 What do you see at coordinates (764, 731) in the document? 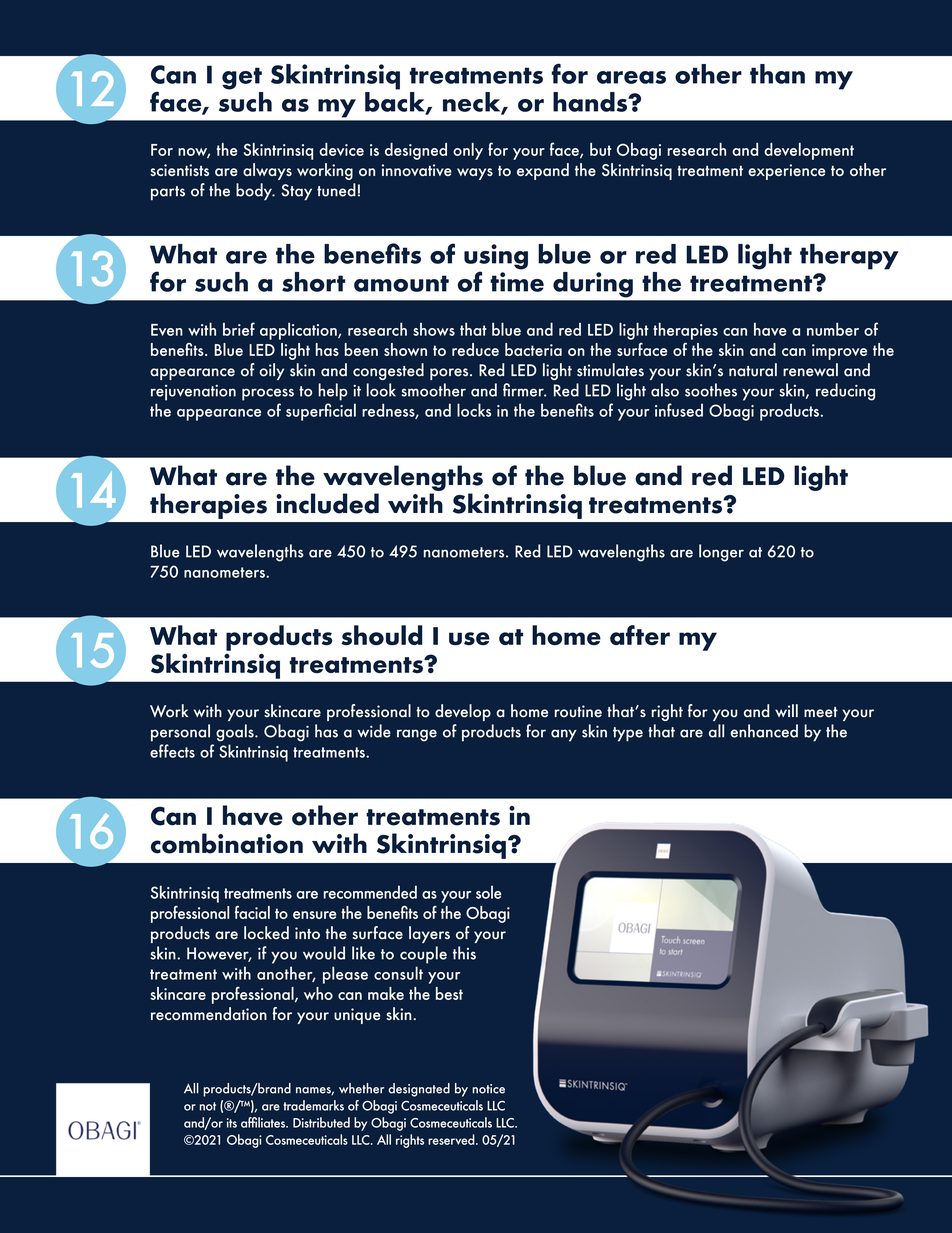
I see `enhanced` at bounding box center [764, 731].
